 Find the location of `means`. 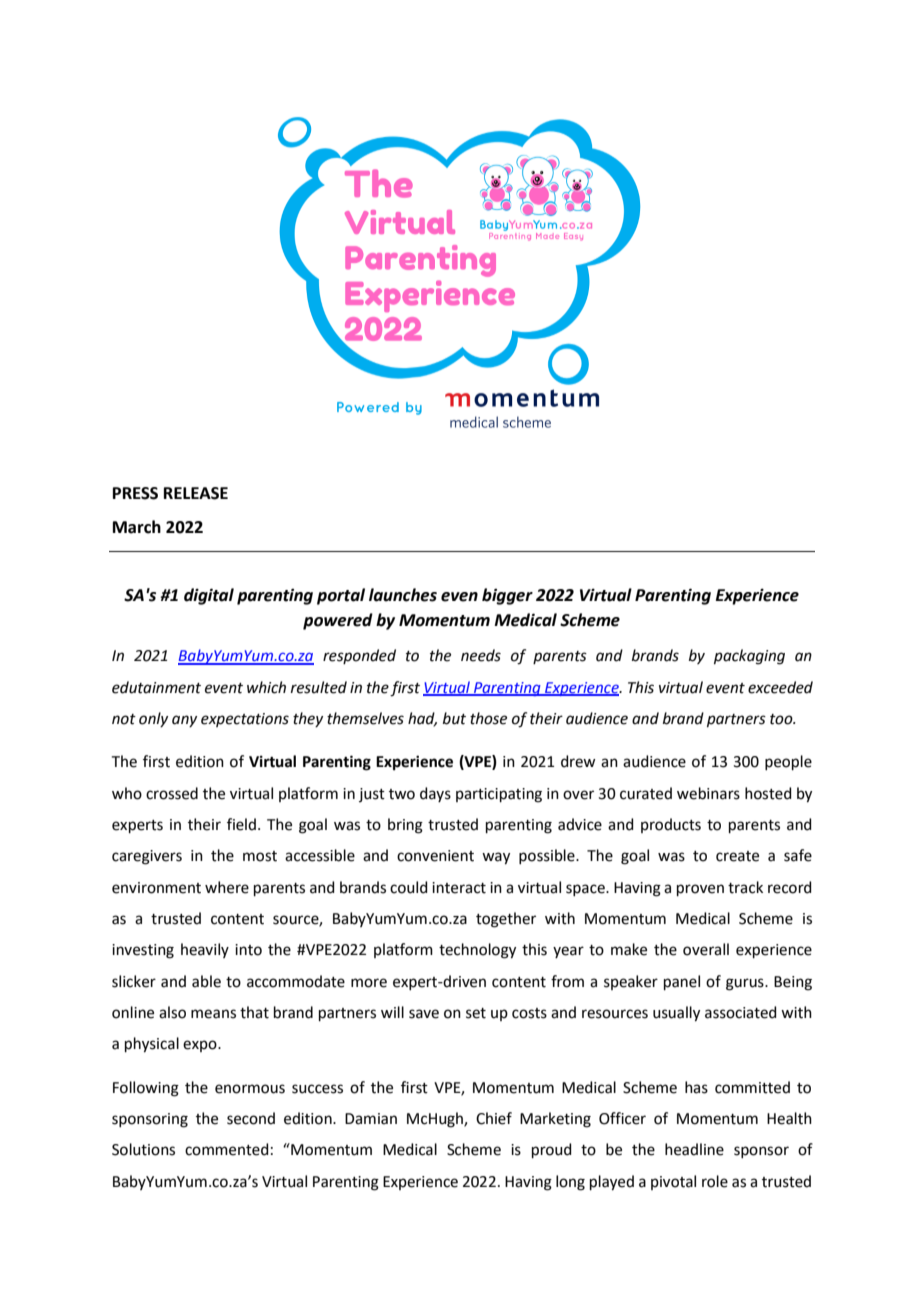

means is located at coordinates (213, 1014).
